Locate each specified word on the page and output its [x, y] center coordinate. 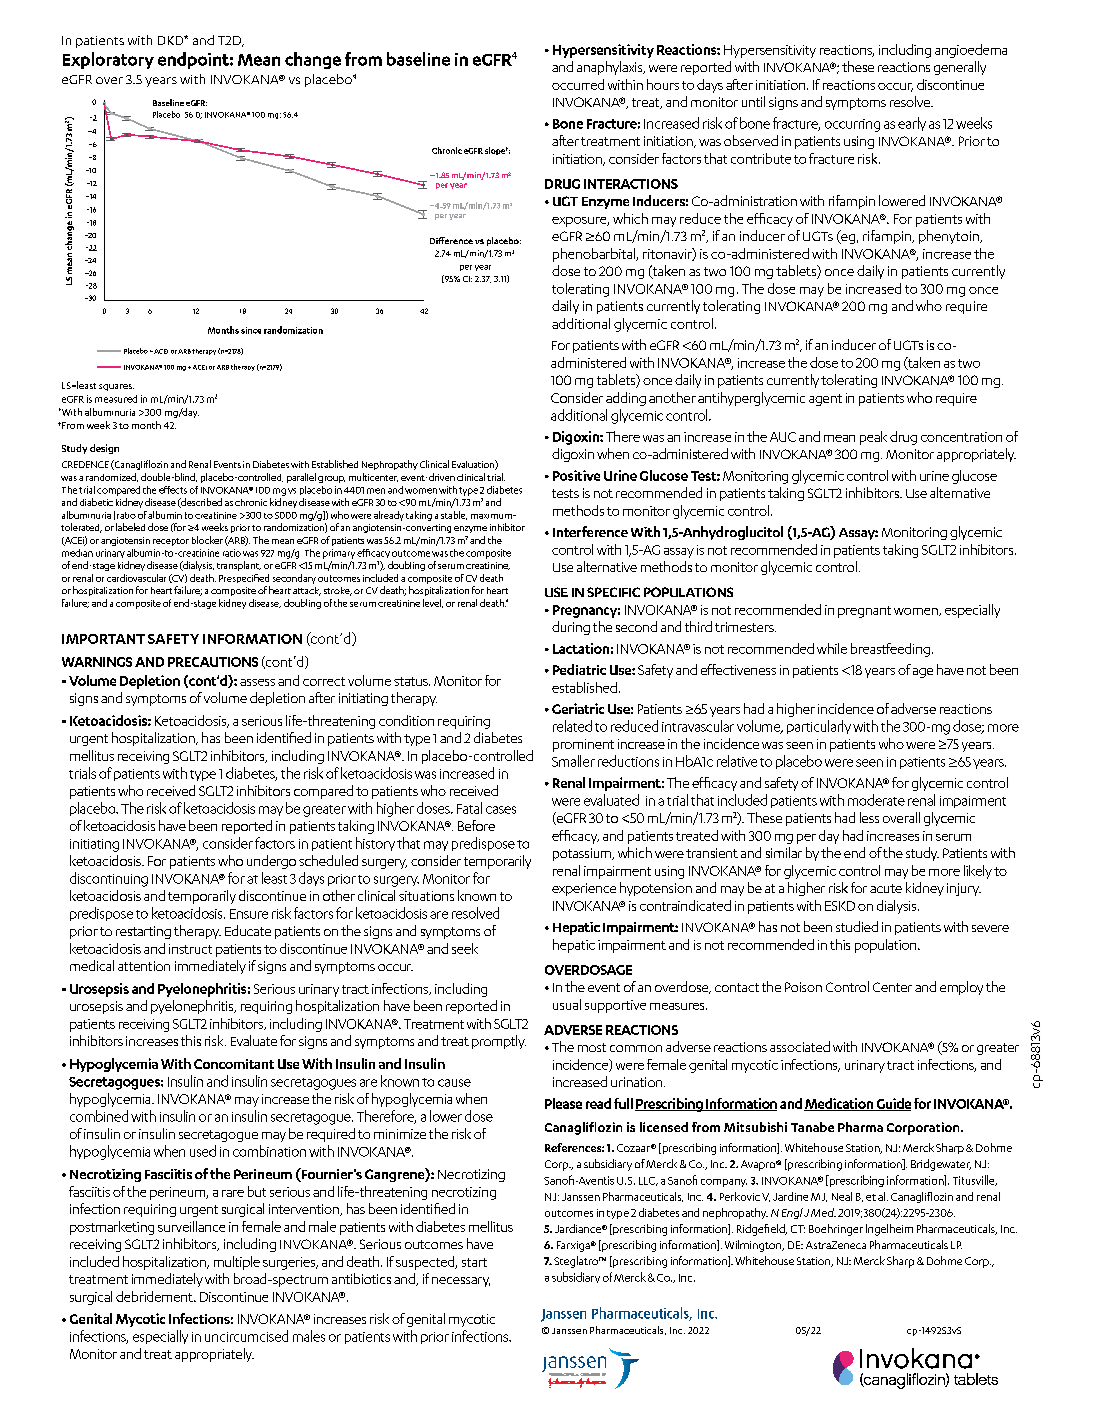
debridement [155, 1296]
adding [626, 399]
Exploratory [108, 60]
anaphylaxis [611, 68]
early [912, 124]
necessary [461, 1282]
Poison [803, 987]
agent [825, 400]
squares [116, 387]
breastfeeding [890, 650]
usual [567, 1004]
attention [144, 966]
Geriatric [578, 708]
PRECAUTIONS [213, 662]
